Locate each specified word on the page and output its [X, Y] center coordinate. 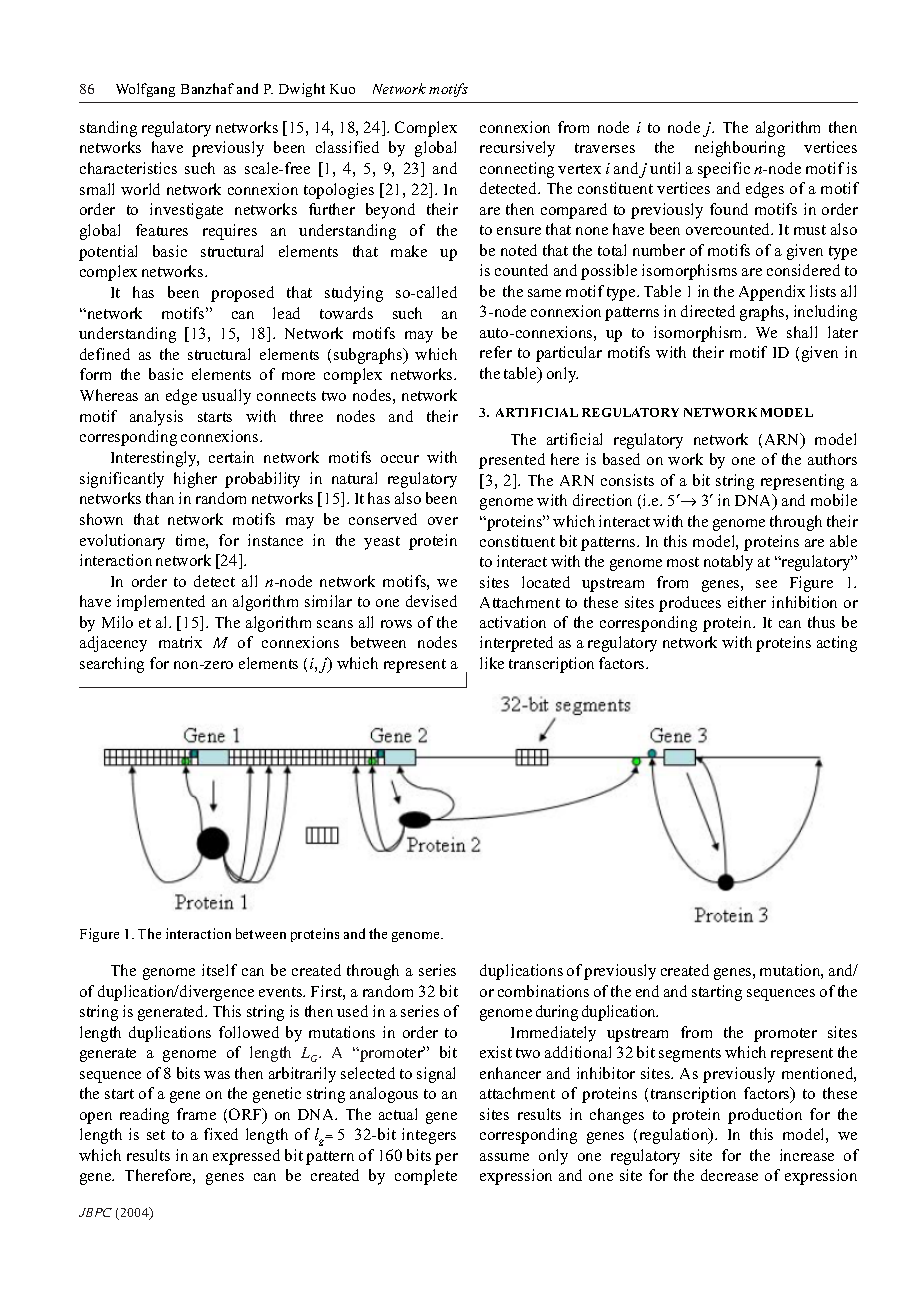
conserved [383, 519]
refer [496, 352]
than [160, 498]
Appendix [772, 293]
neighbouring [740, 149]
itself [219, 970]
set [156, 1135]
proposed [242, 294]
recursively [517, 149]
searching [112, 665]
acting [837, 644]
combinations [543, 991]
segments [690, 1055]
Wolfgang [145, 90]
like [492, 663]
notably [728, 563]
